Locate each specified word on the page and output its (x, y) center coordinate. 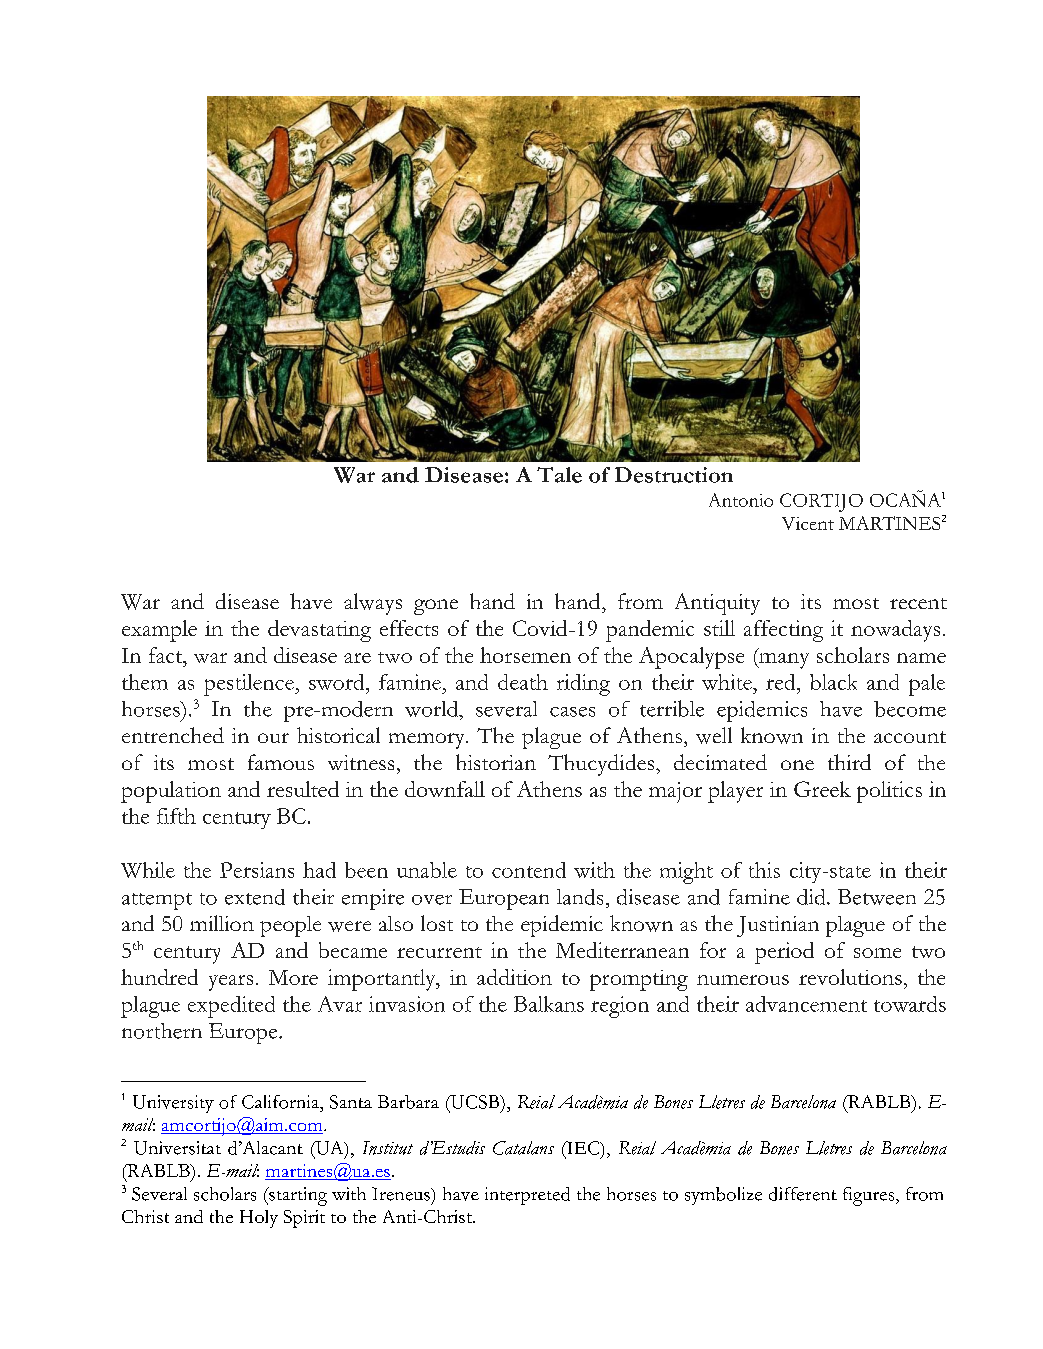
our (273, 738)
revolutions (850, 977)
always (373, 604)
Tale (559, 475)
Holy (259, 1219)
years (231, 983)
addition (514, 977)
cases (572, 712)
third (849, 762)
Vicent (808, 523)
